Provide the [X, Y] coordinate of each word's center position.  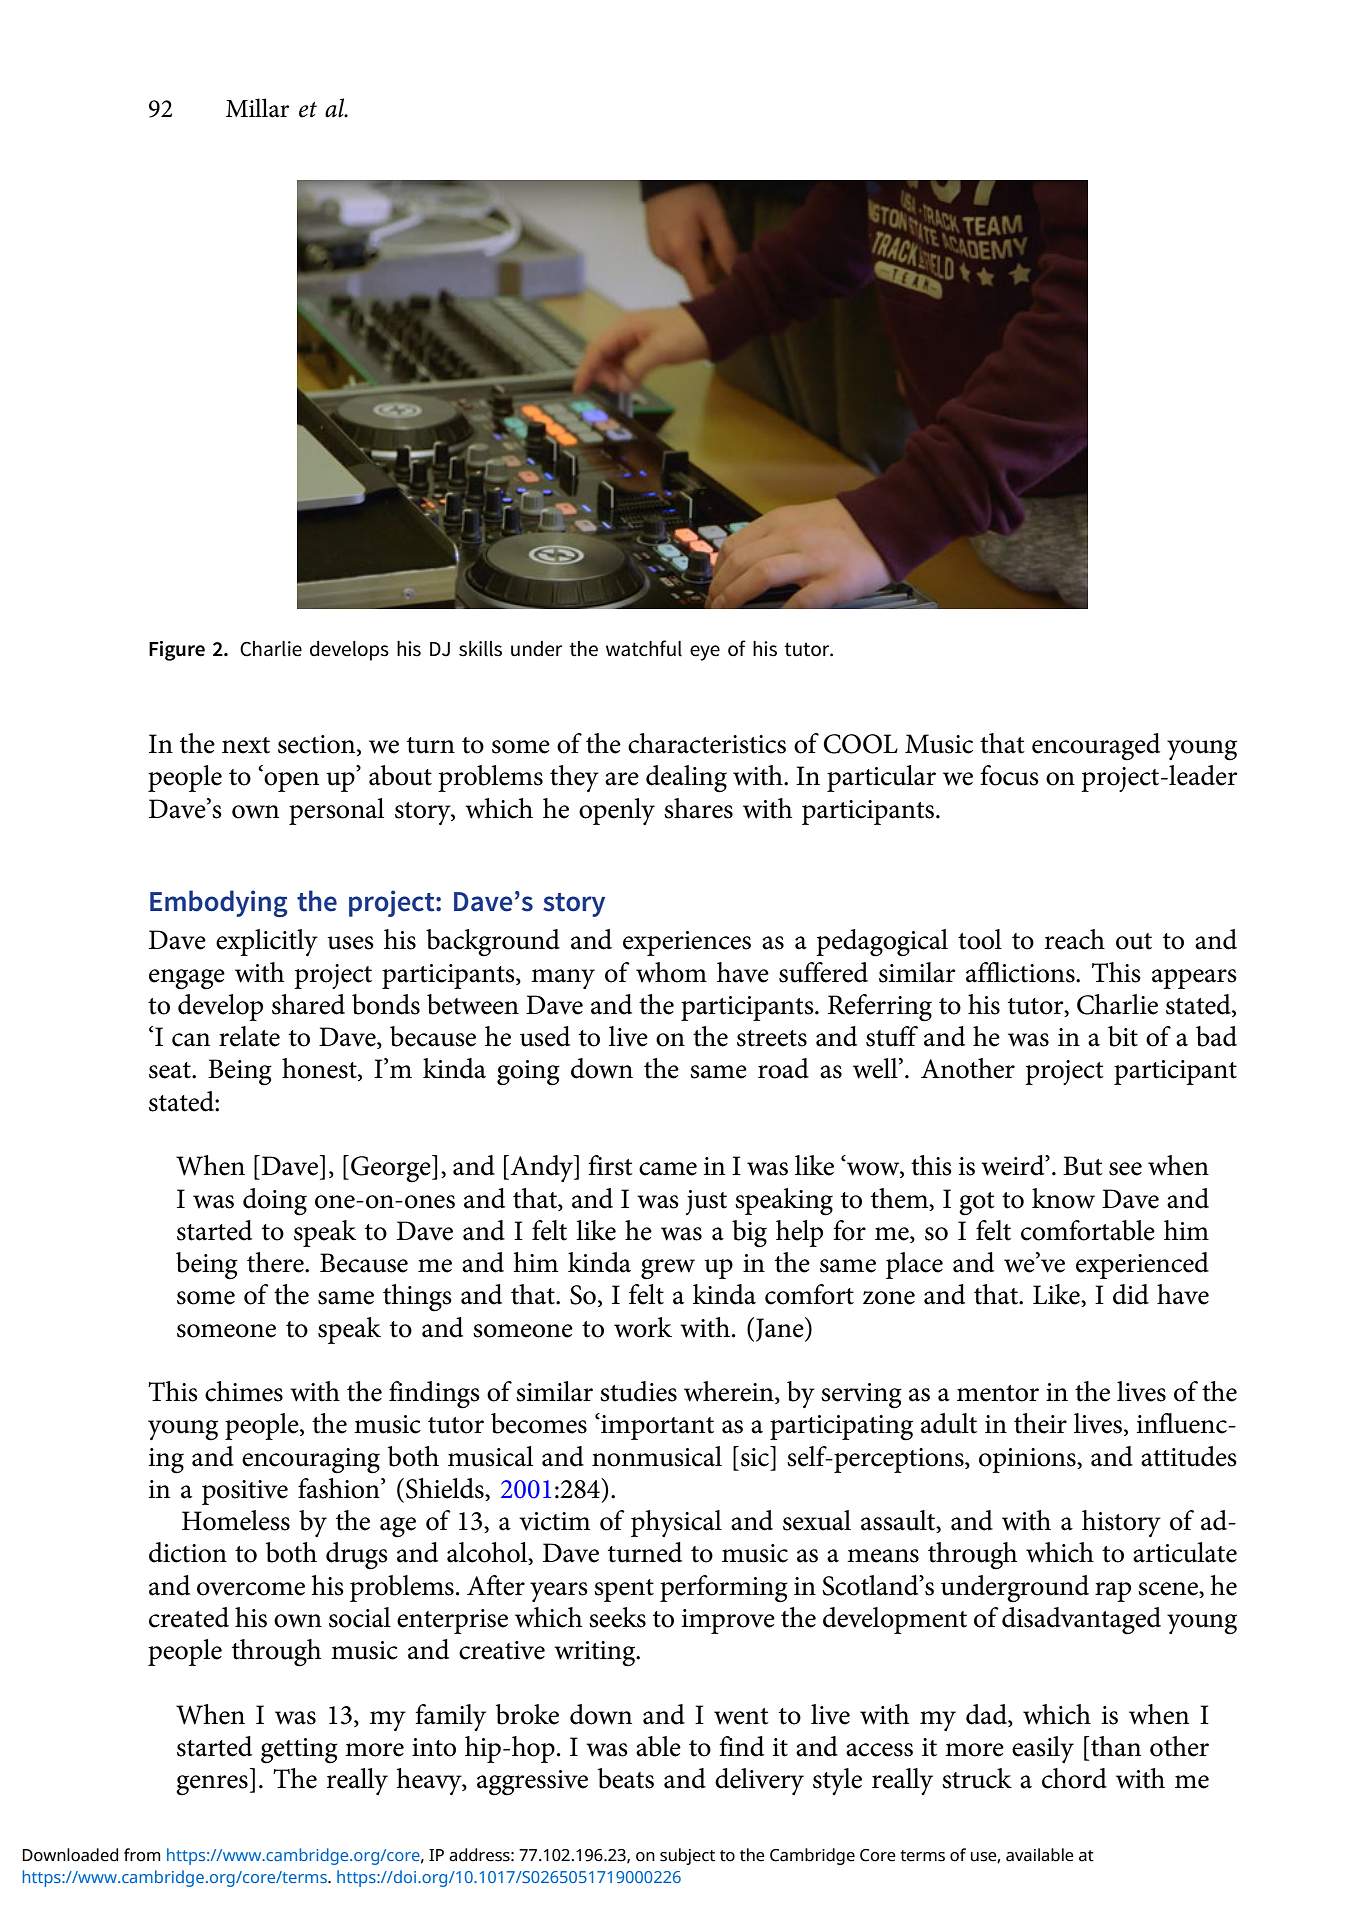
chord [1074, 1778]
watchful [644, 648]
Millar [257, 108]
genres [212, 1785]
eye [705, 653]
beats [626, 1778]
